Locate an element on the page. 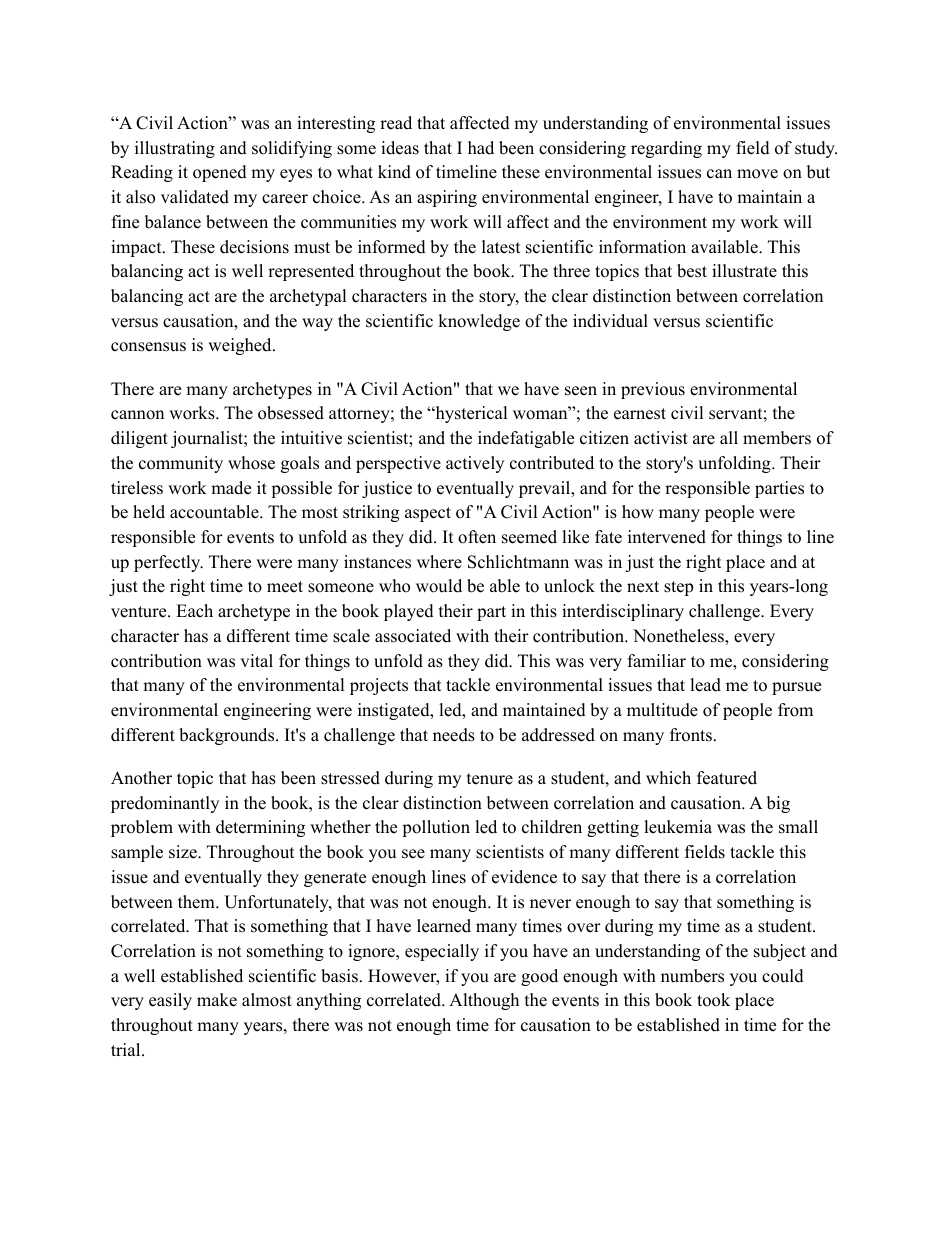  make is located at coordinates (217, 1000).
